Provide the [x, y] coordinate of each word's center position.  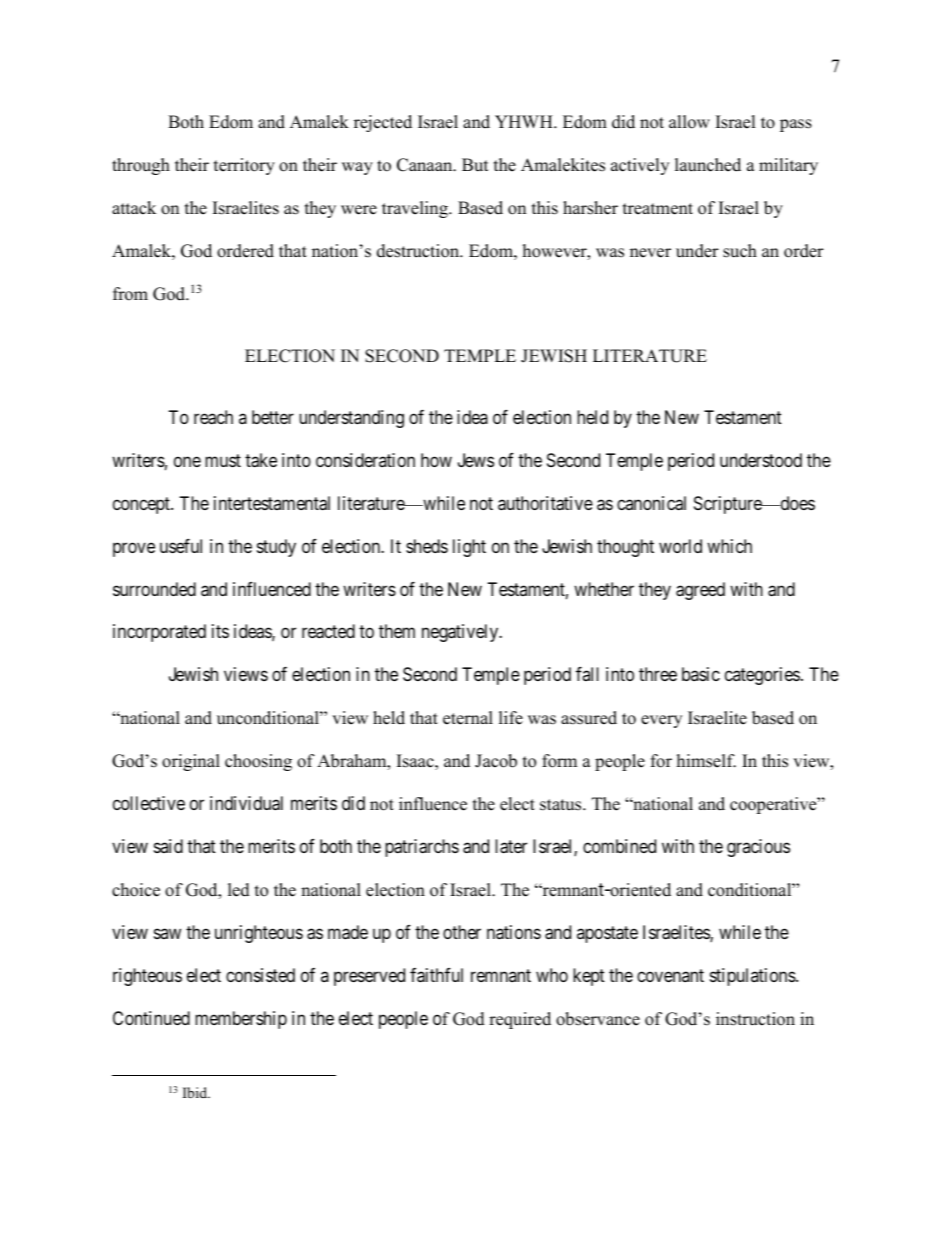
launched [708, 165]
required [520, 1020]
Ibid [196, 1092]
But [475, 165]
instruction [755, 1019]
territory [244, 166]
